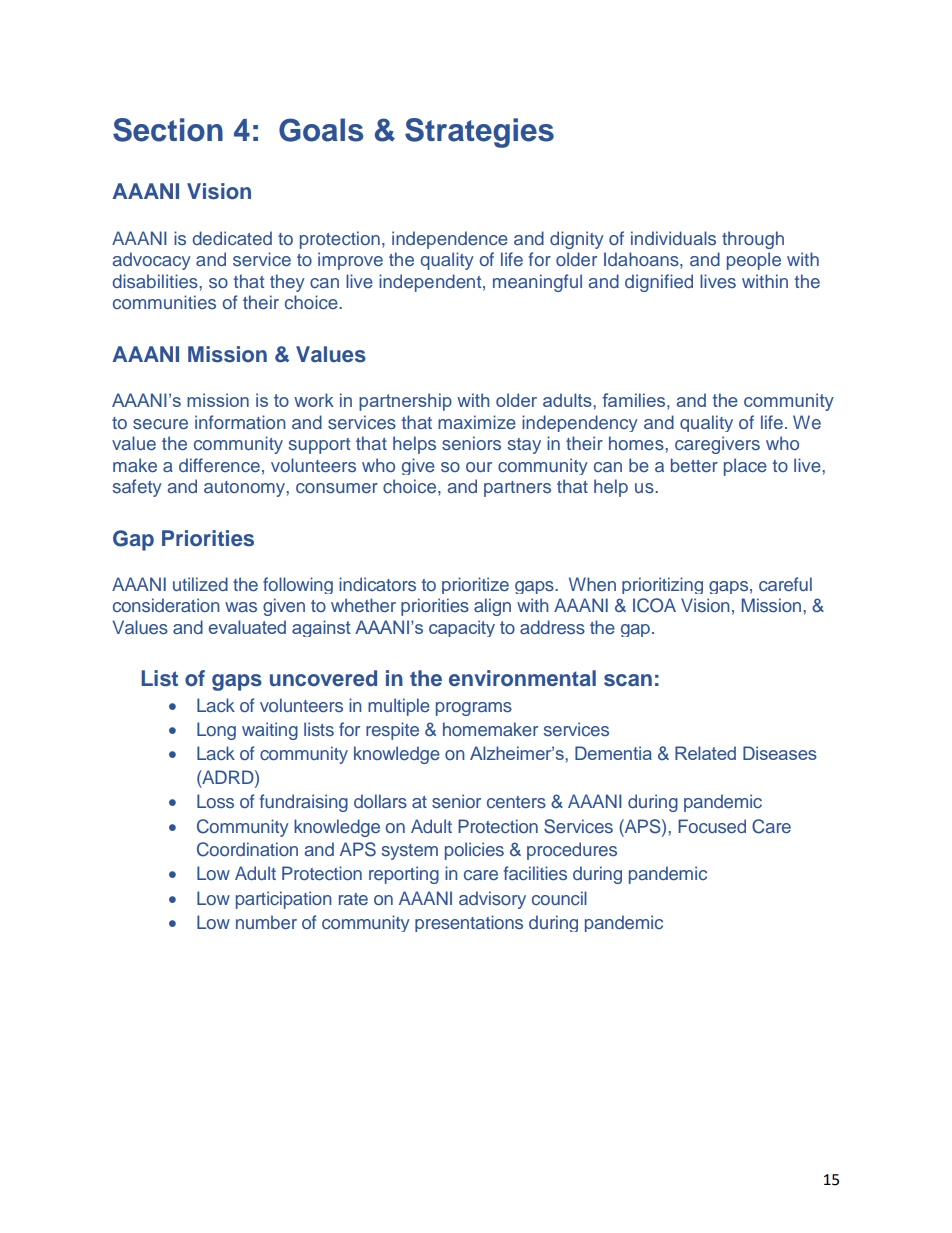 This screenshot has width=952, height=1233. Describe the element at coordinates (168, 130) in the screenshot. I see `Section` at that location.
